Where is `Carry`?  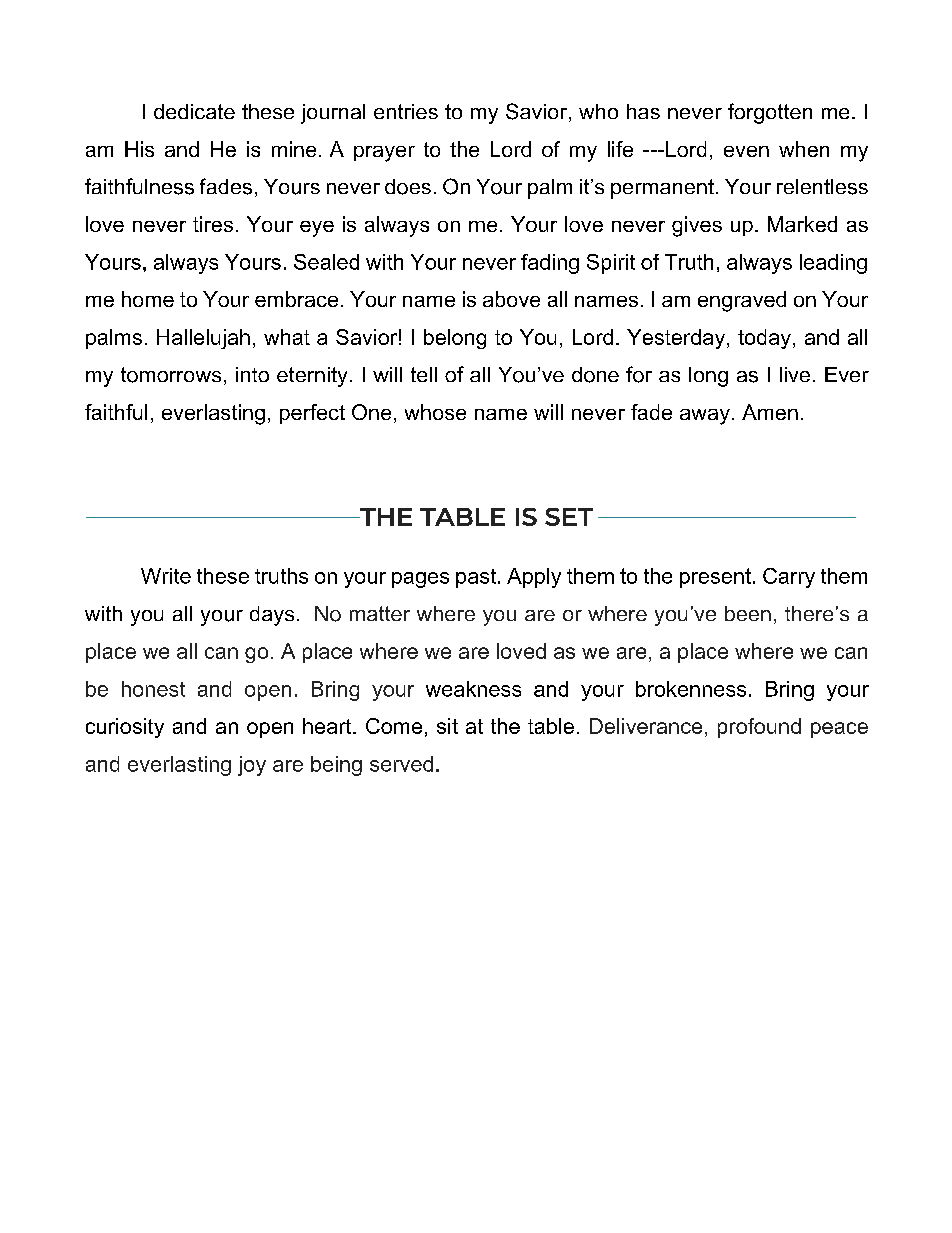
Carry is located at coordinates (789, 578).
